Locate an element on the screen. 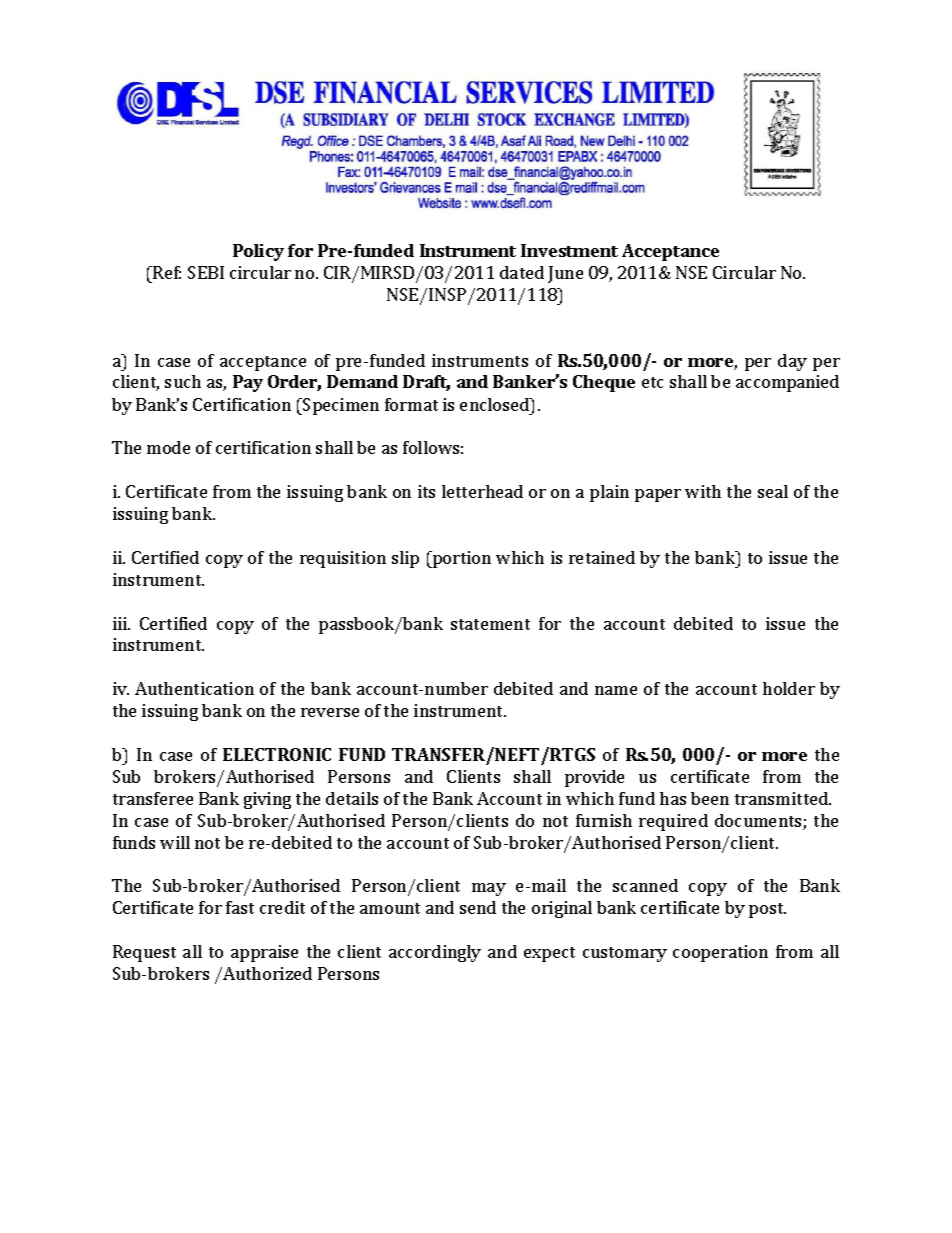  dated is located at coordinates (522, 272).
